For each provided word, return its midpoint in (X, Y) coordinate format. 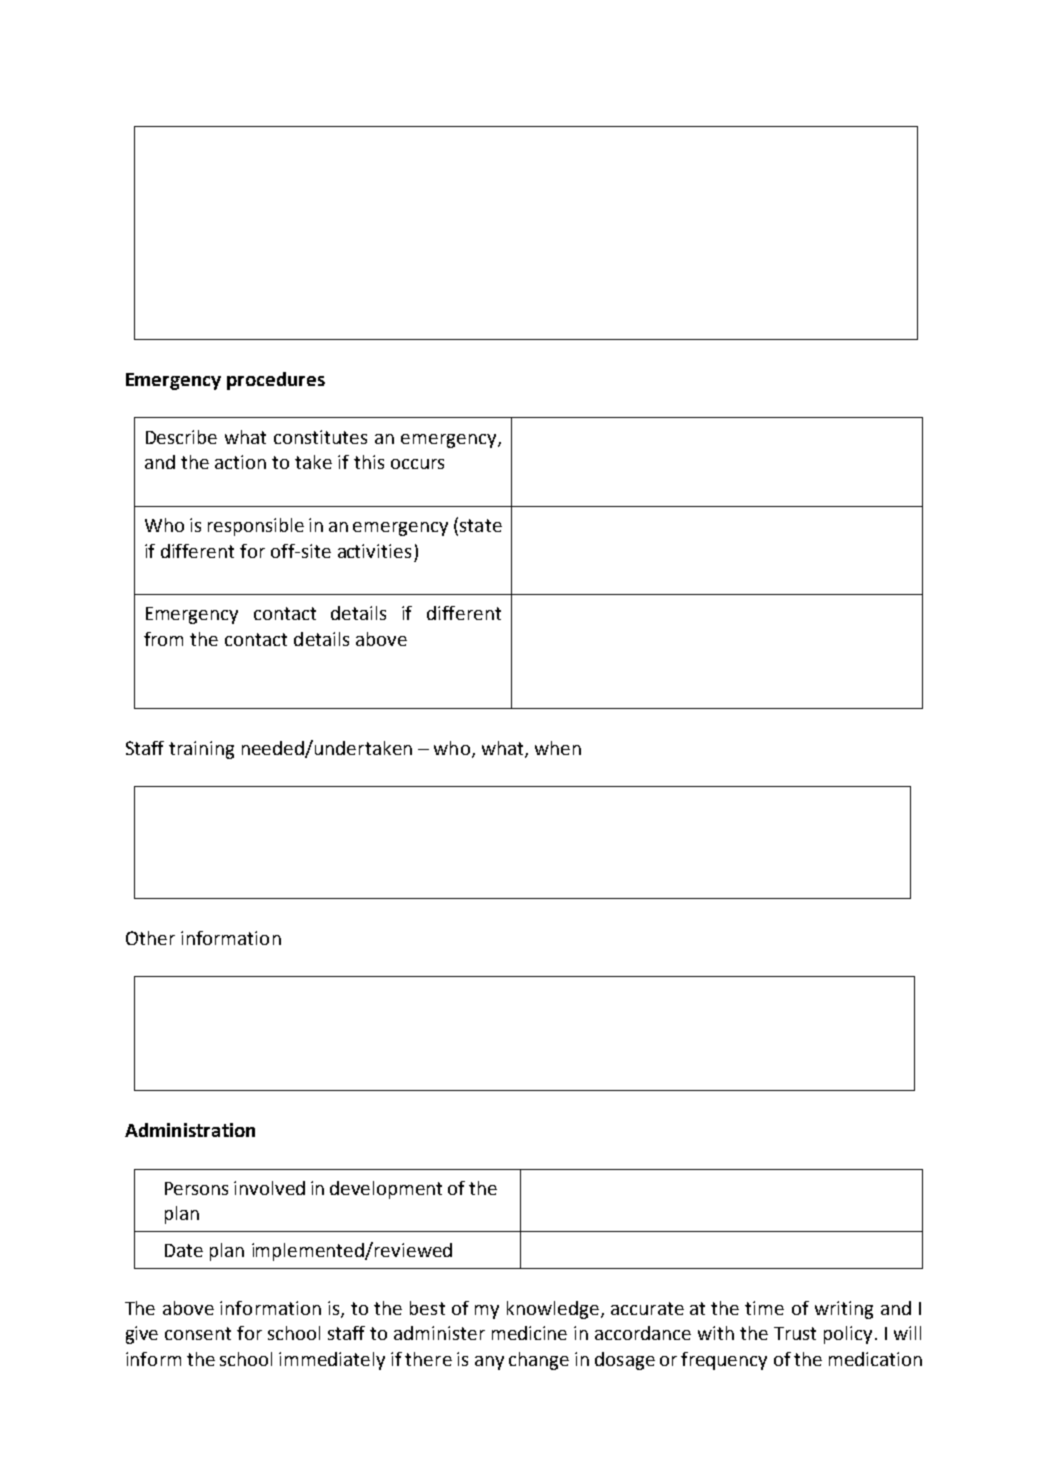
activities (374, 551)
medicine (529, 1333)
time (764, 1308)
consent (198, 1333)
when (558, 748)
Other (150, 938)
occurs (417, 464)
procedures (276, 381)
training (201, 750)
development (386, 1190)
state (479, 524)
